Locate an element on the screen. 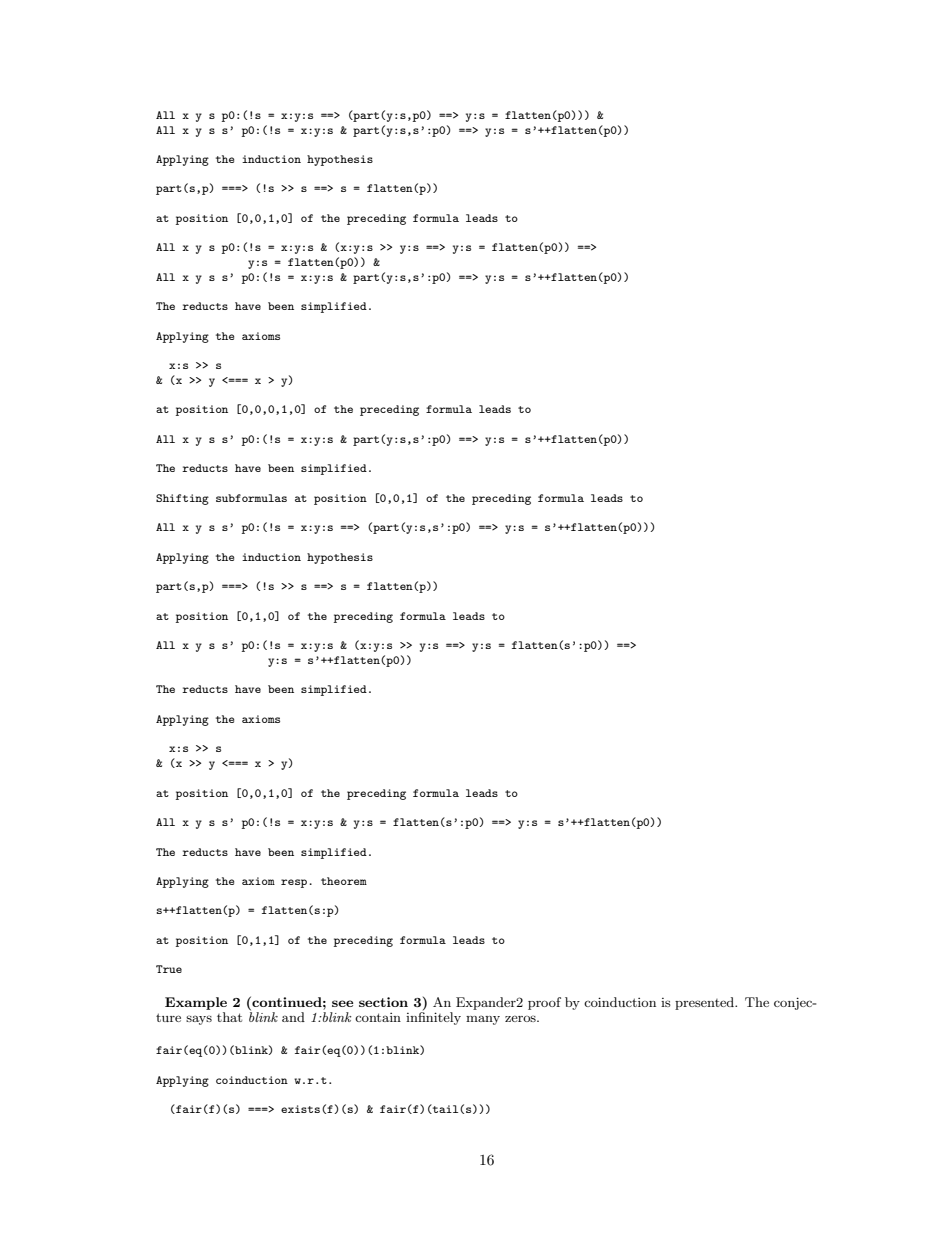  section is located at coordinates (383, 1002).
